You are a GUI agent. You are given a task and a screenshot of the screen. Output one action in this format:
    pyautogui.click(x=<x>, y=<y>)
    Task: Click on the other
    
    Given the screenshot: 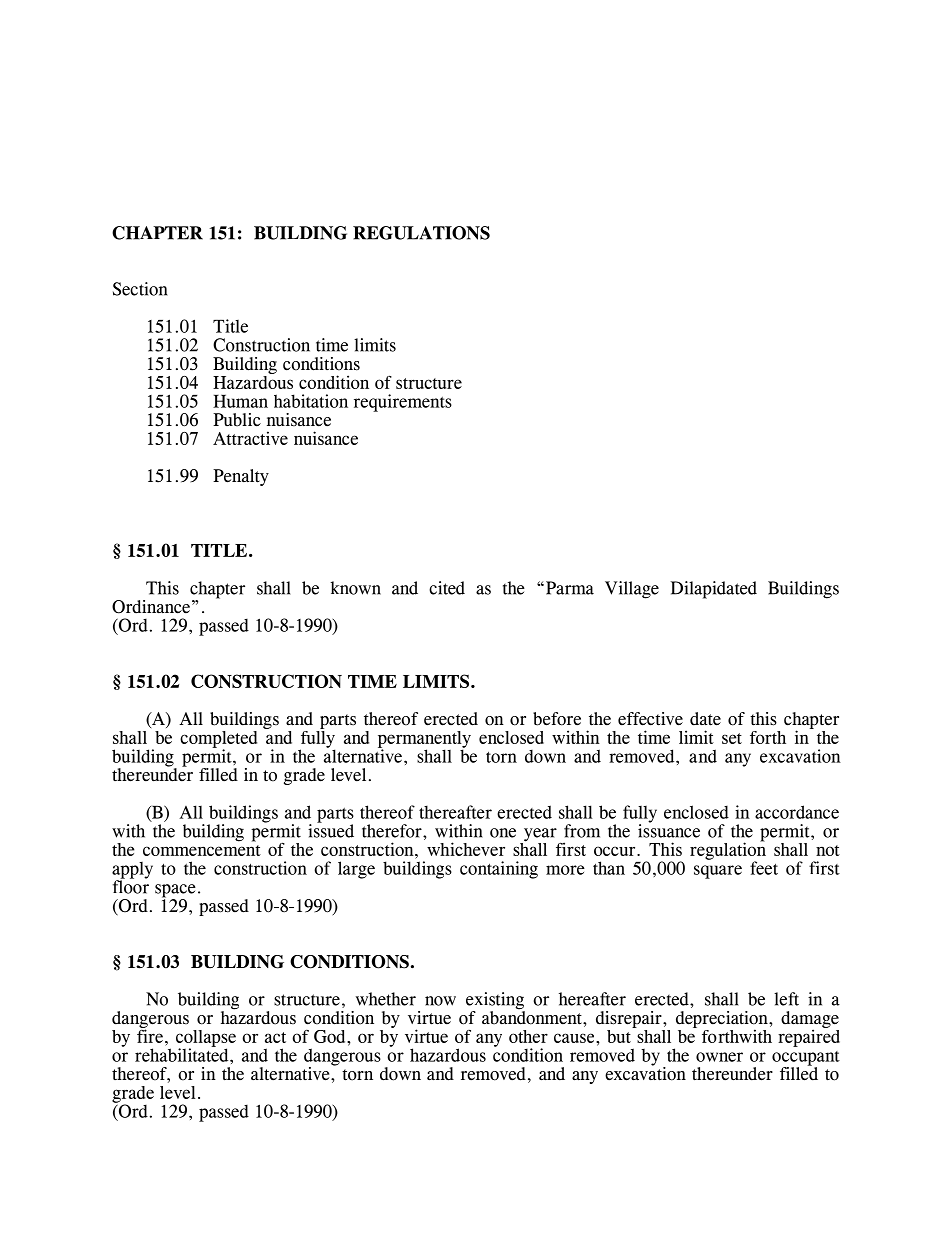 What is the action you would take?
    pyautogui.click(x=528, y=1036)
